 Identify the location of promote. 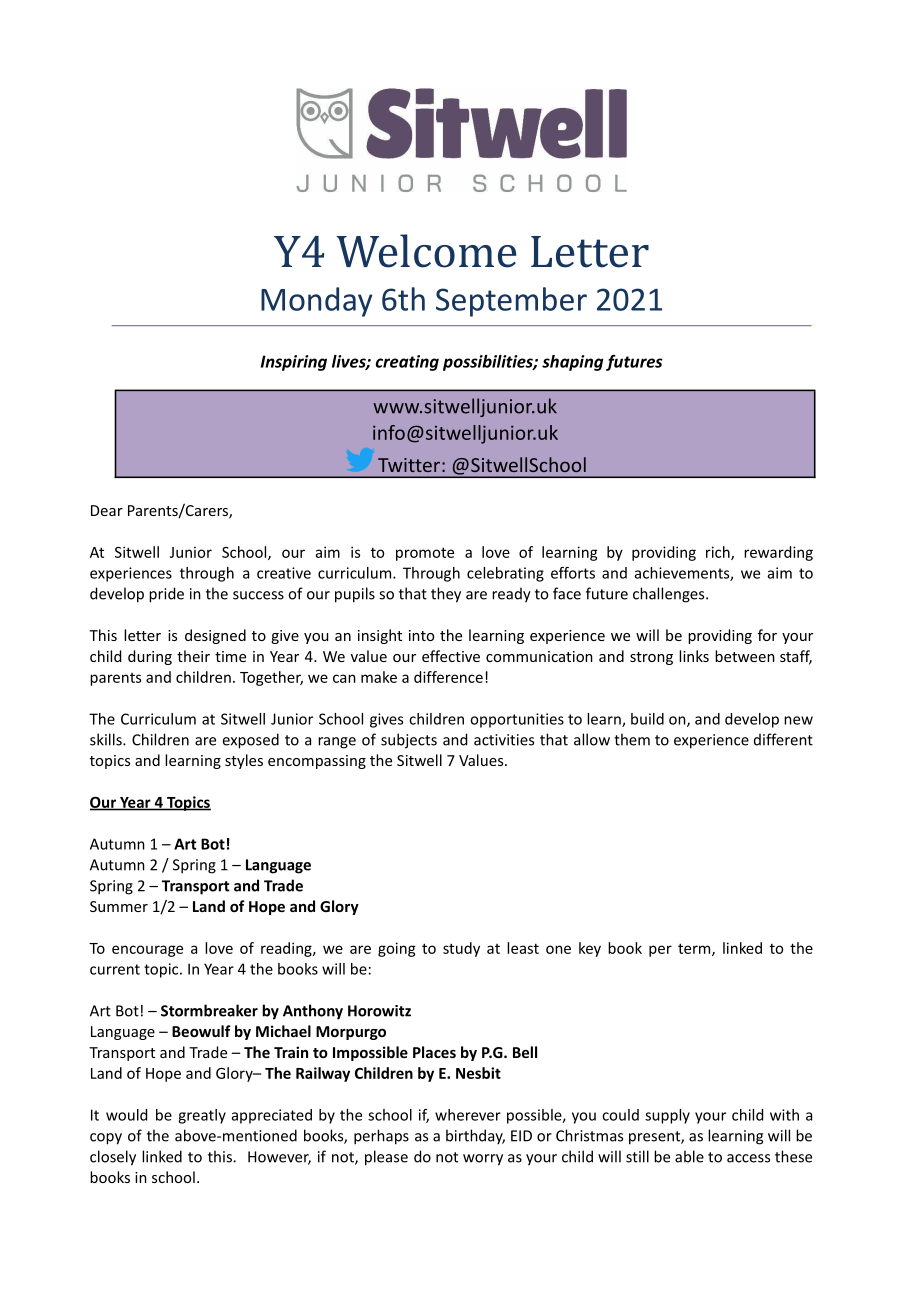
(425, 554).
